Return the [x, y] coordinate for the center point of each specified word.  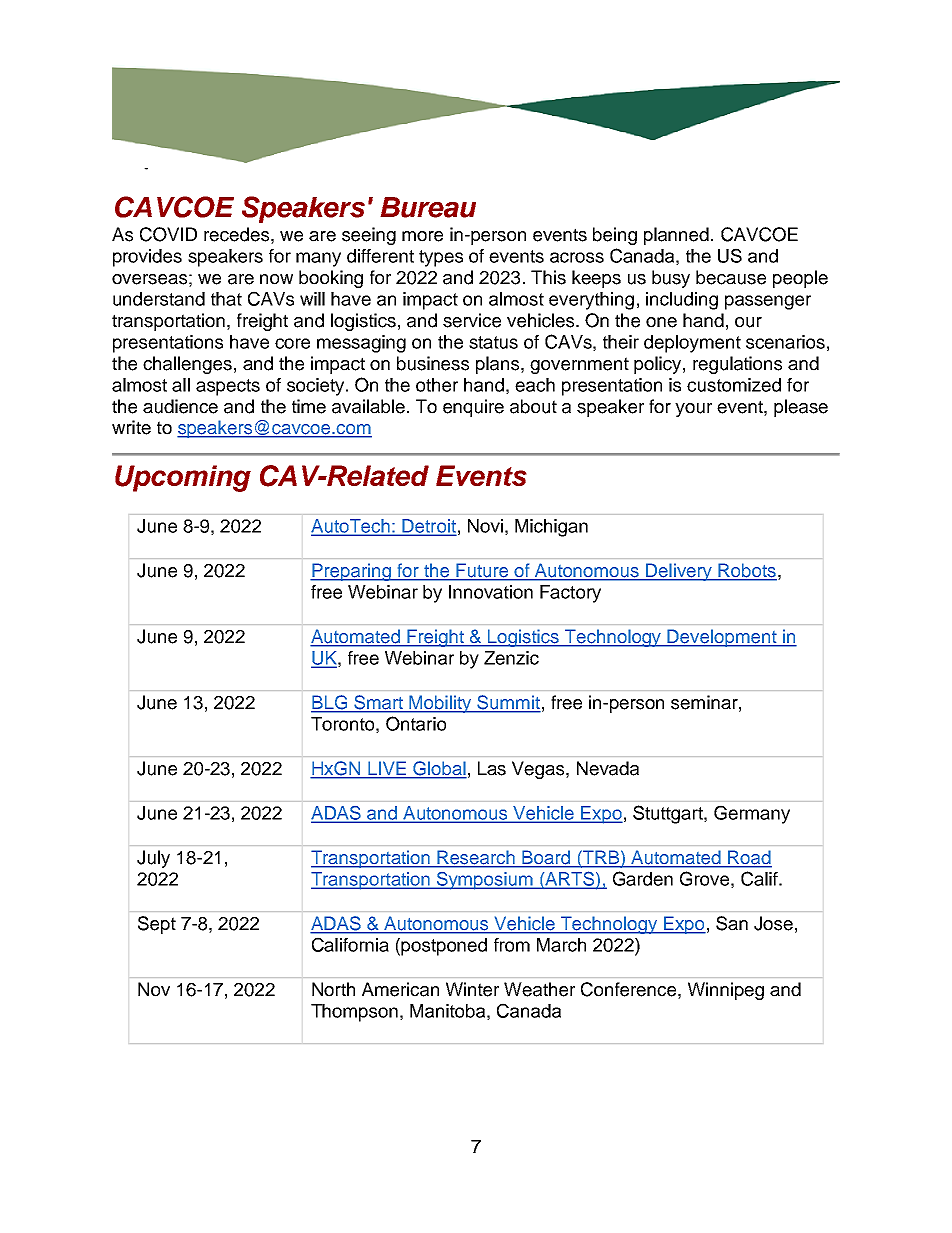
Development [722, 638]
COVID [168, 234]
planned [676, 236]
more [422, 236]
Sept [157, 925]
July [153, 859]
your [693, 410]
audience [180, 406]
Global [439, 769]
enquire [473, 408]
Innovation [491, 592]
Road [749, 858]
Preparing [351, 572]
